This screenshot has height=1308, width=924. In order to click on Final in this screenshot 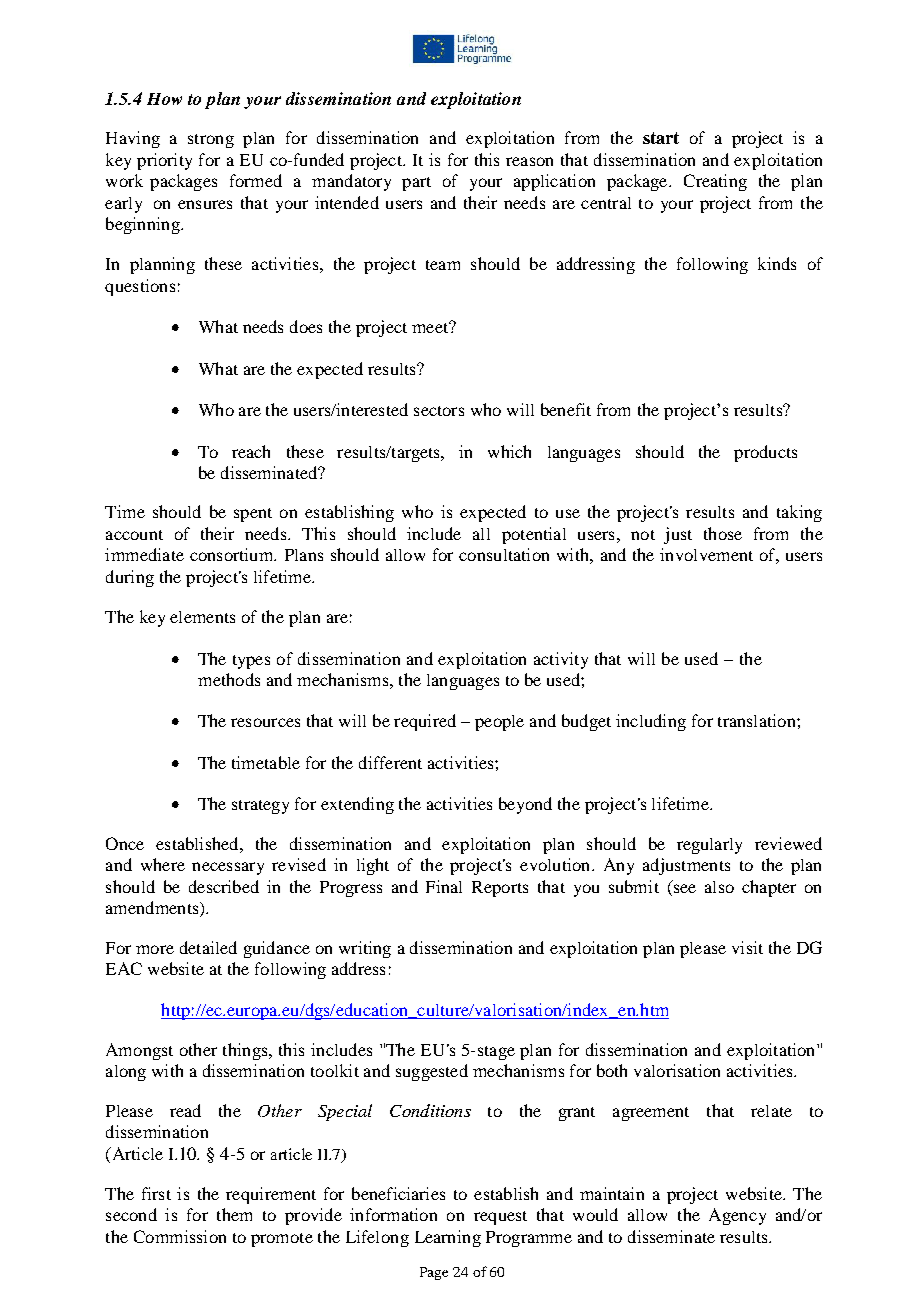, I will do `click(444, 886)`.
